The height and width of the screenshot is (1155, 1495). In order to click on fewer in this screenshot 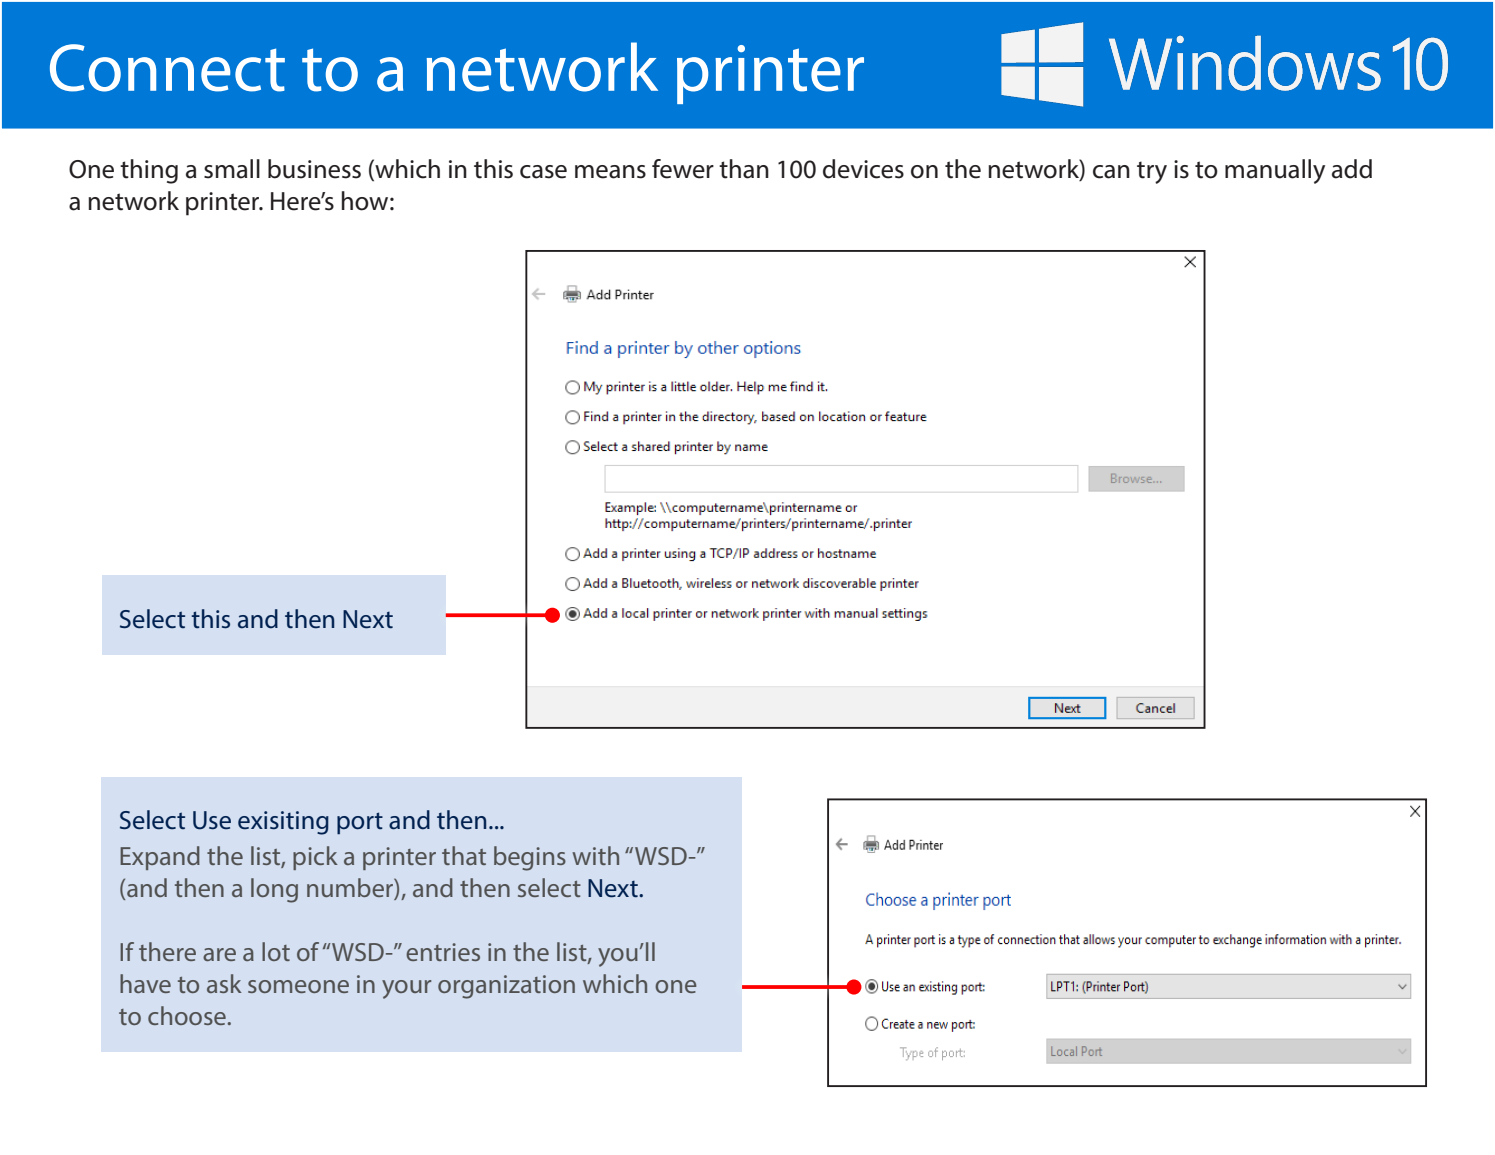, I will do `click(683, 169)`.
